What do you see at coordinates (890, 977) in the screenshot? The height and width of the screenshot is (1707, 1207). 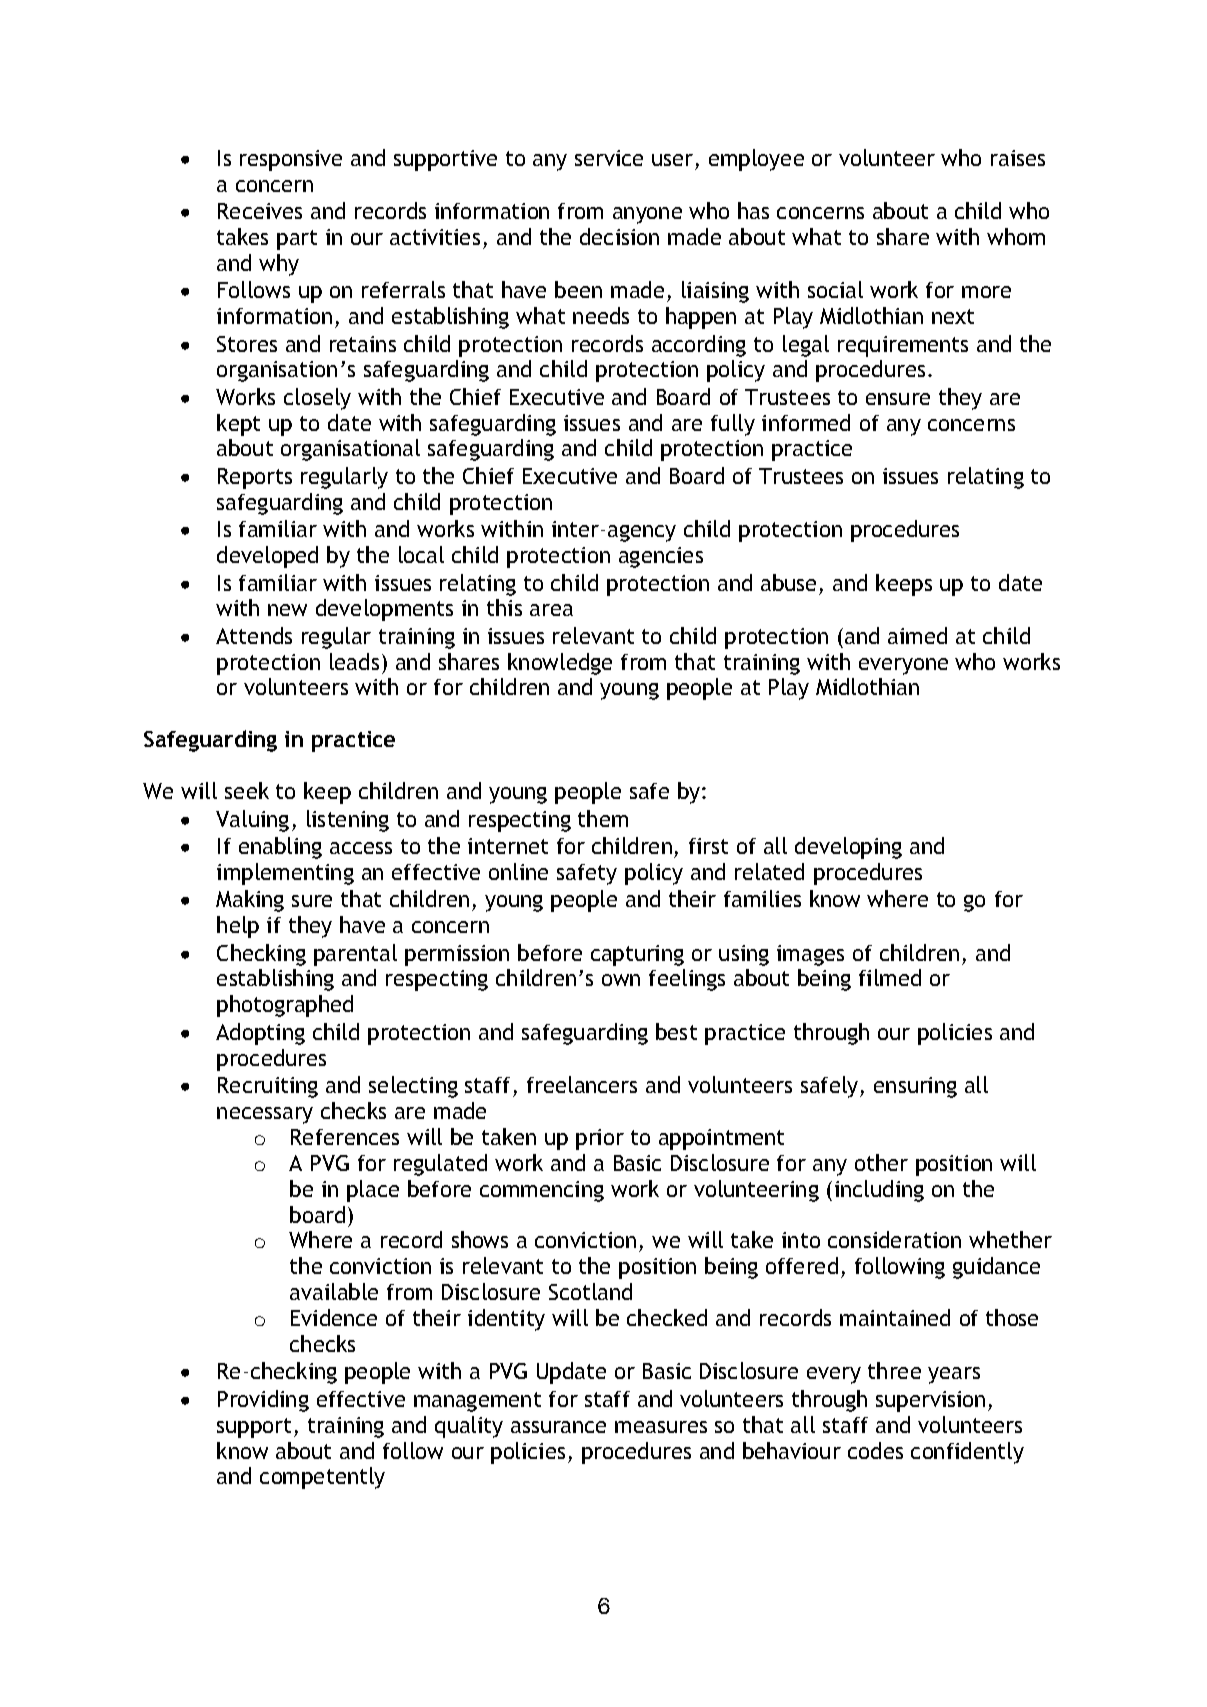 I see `filmed` at bounding box center [890, 977].
